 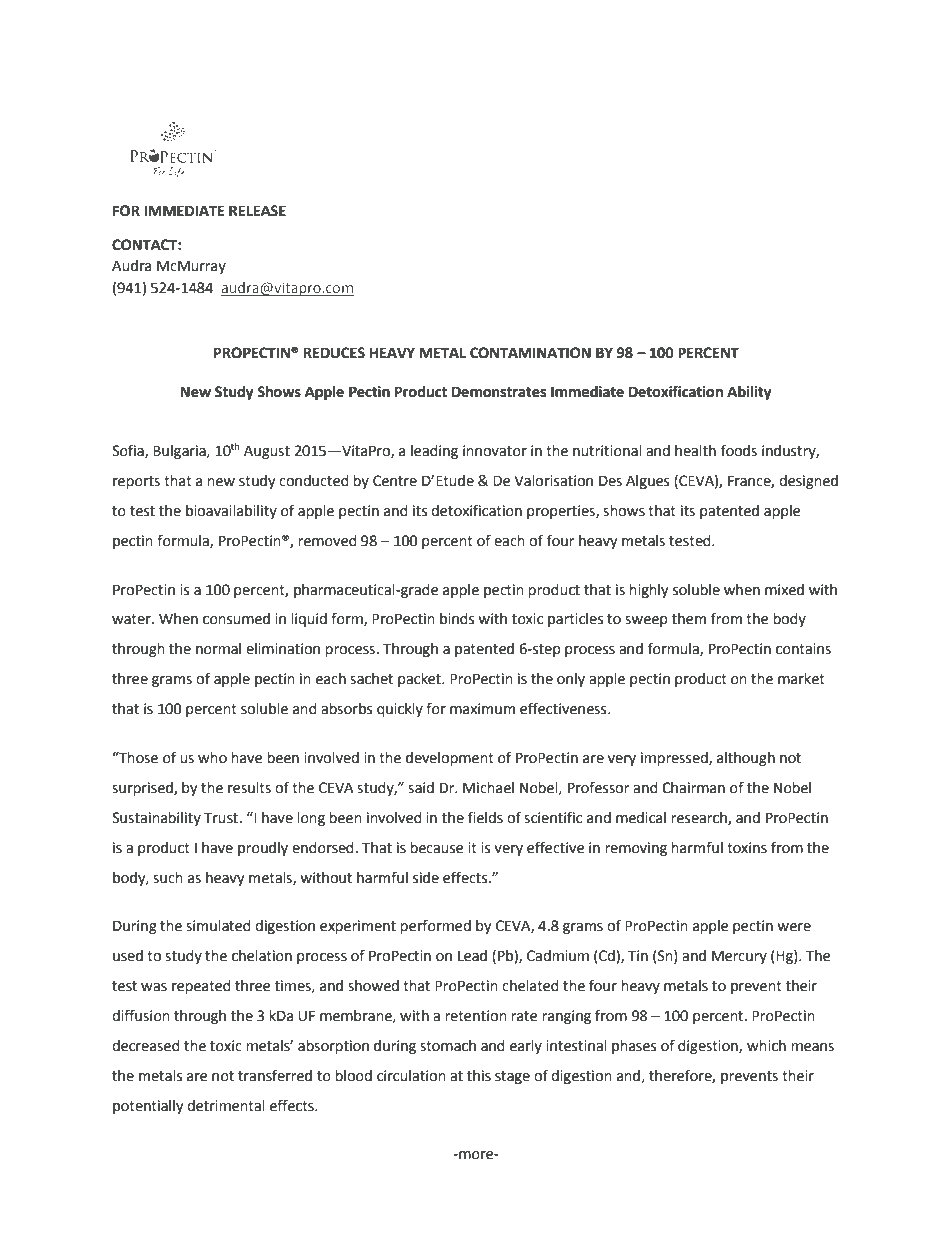 What do you see at coordinates (226, 1106) in the screenshot?
I see `detrimental` at bounding box center [226, 1106].
